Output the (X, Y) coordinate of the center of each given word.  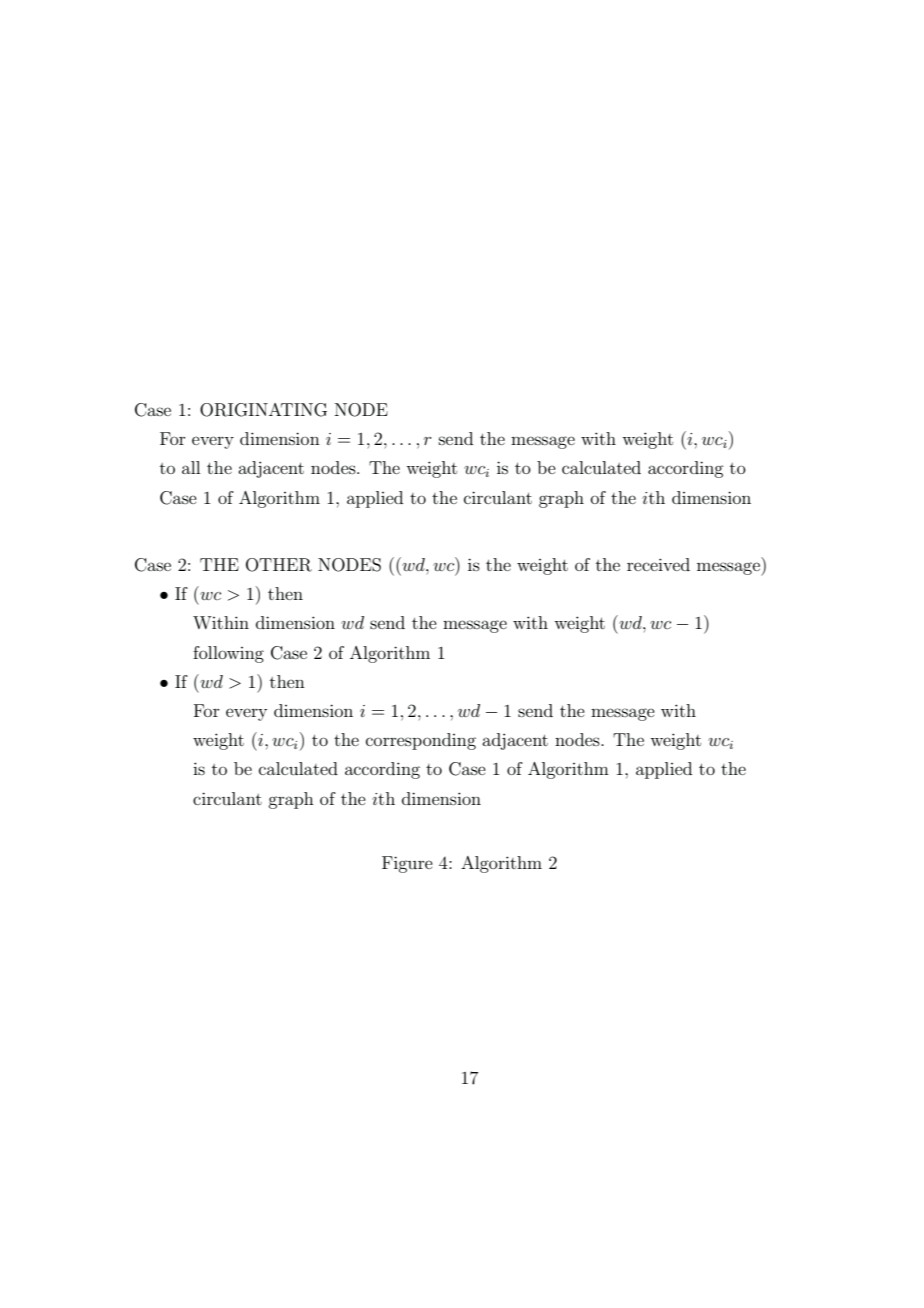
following (228, 654)
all (191, 467)
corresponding (421, 741)
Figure (407, 864)
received (658, 564)
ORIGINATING (263, 410)
